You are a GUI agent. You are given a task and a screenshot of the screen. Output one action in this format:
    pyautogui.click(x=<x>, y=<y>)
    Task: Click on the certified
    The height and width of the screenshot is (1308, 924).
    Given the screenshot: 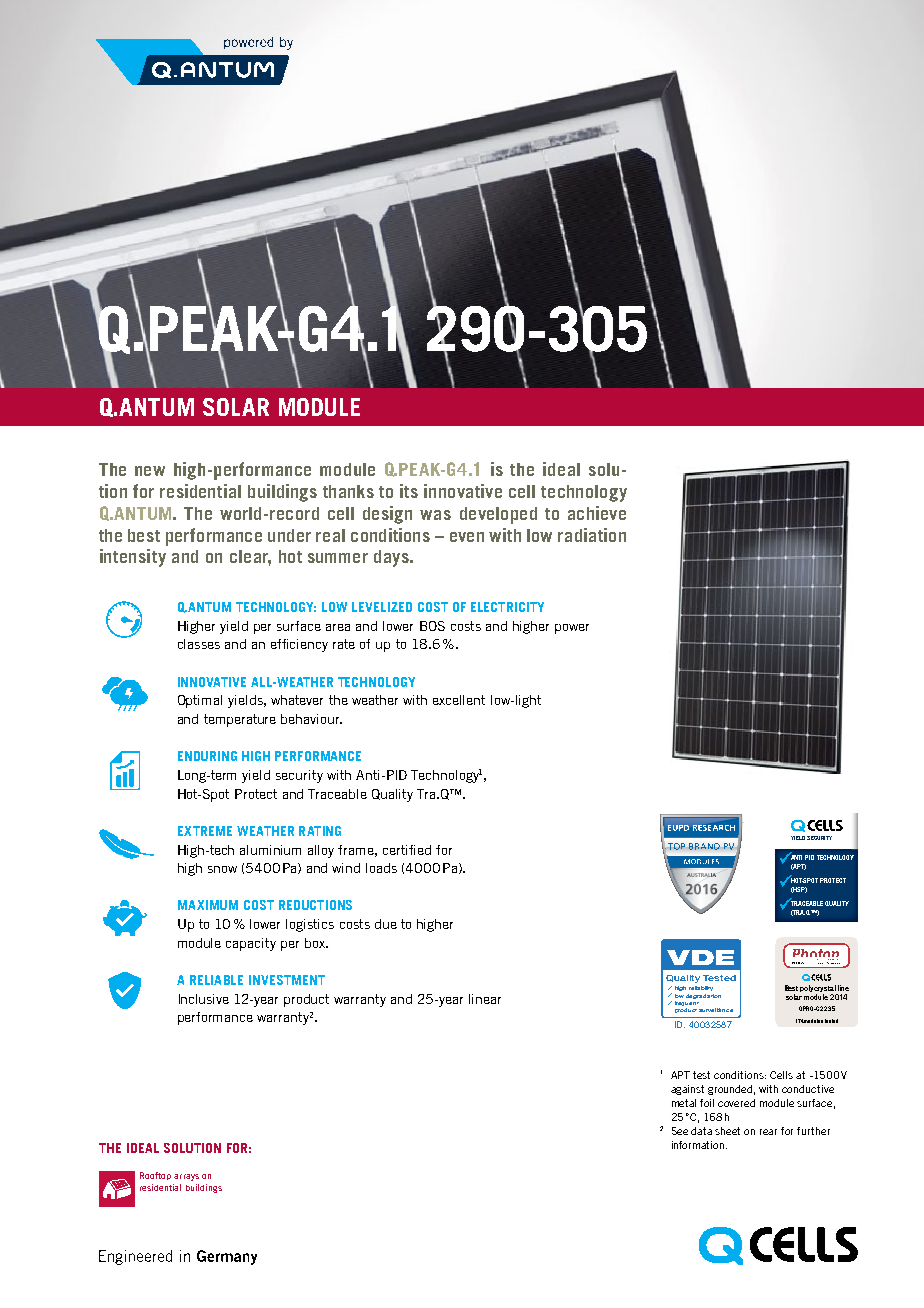 What is the action you would take?
    pyautogui.click(x=407, y=850)
